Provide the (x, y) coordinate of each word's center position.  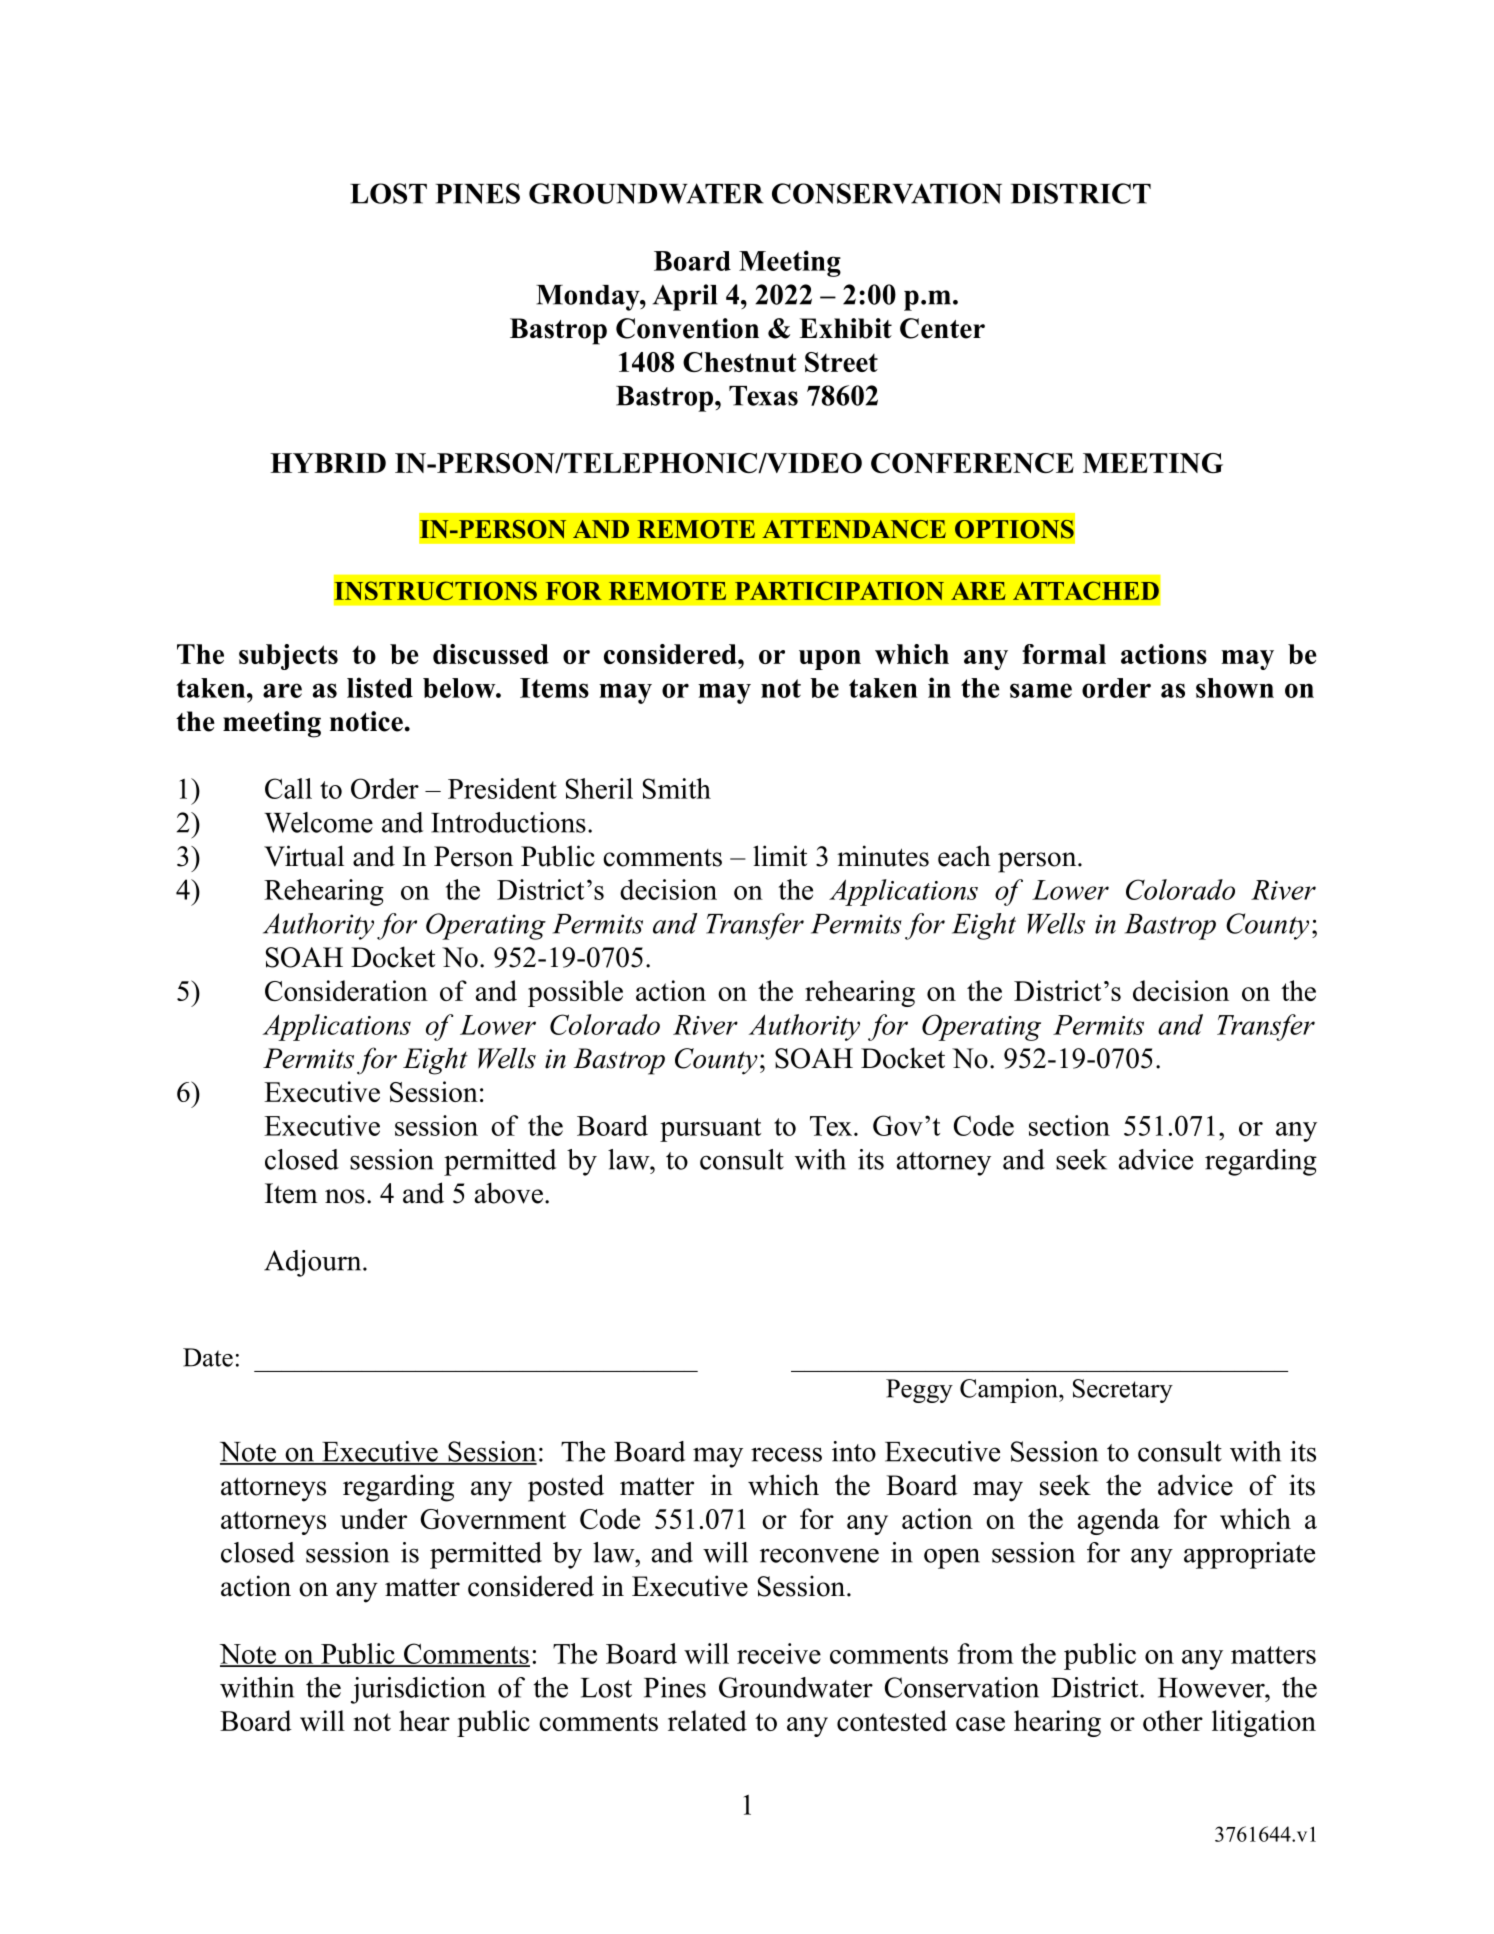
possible (575, 993)
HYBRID (328, 463)
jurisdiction (418, 1690)
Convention (687, 328)
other (1173, 1720)
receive (779, 1653)
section (1069, 1125)
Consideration (346, 990)
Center (942, 328)
